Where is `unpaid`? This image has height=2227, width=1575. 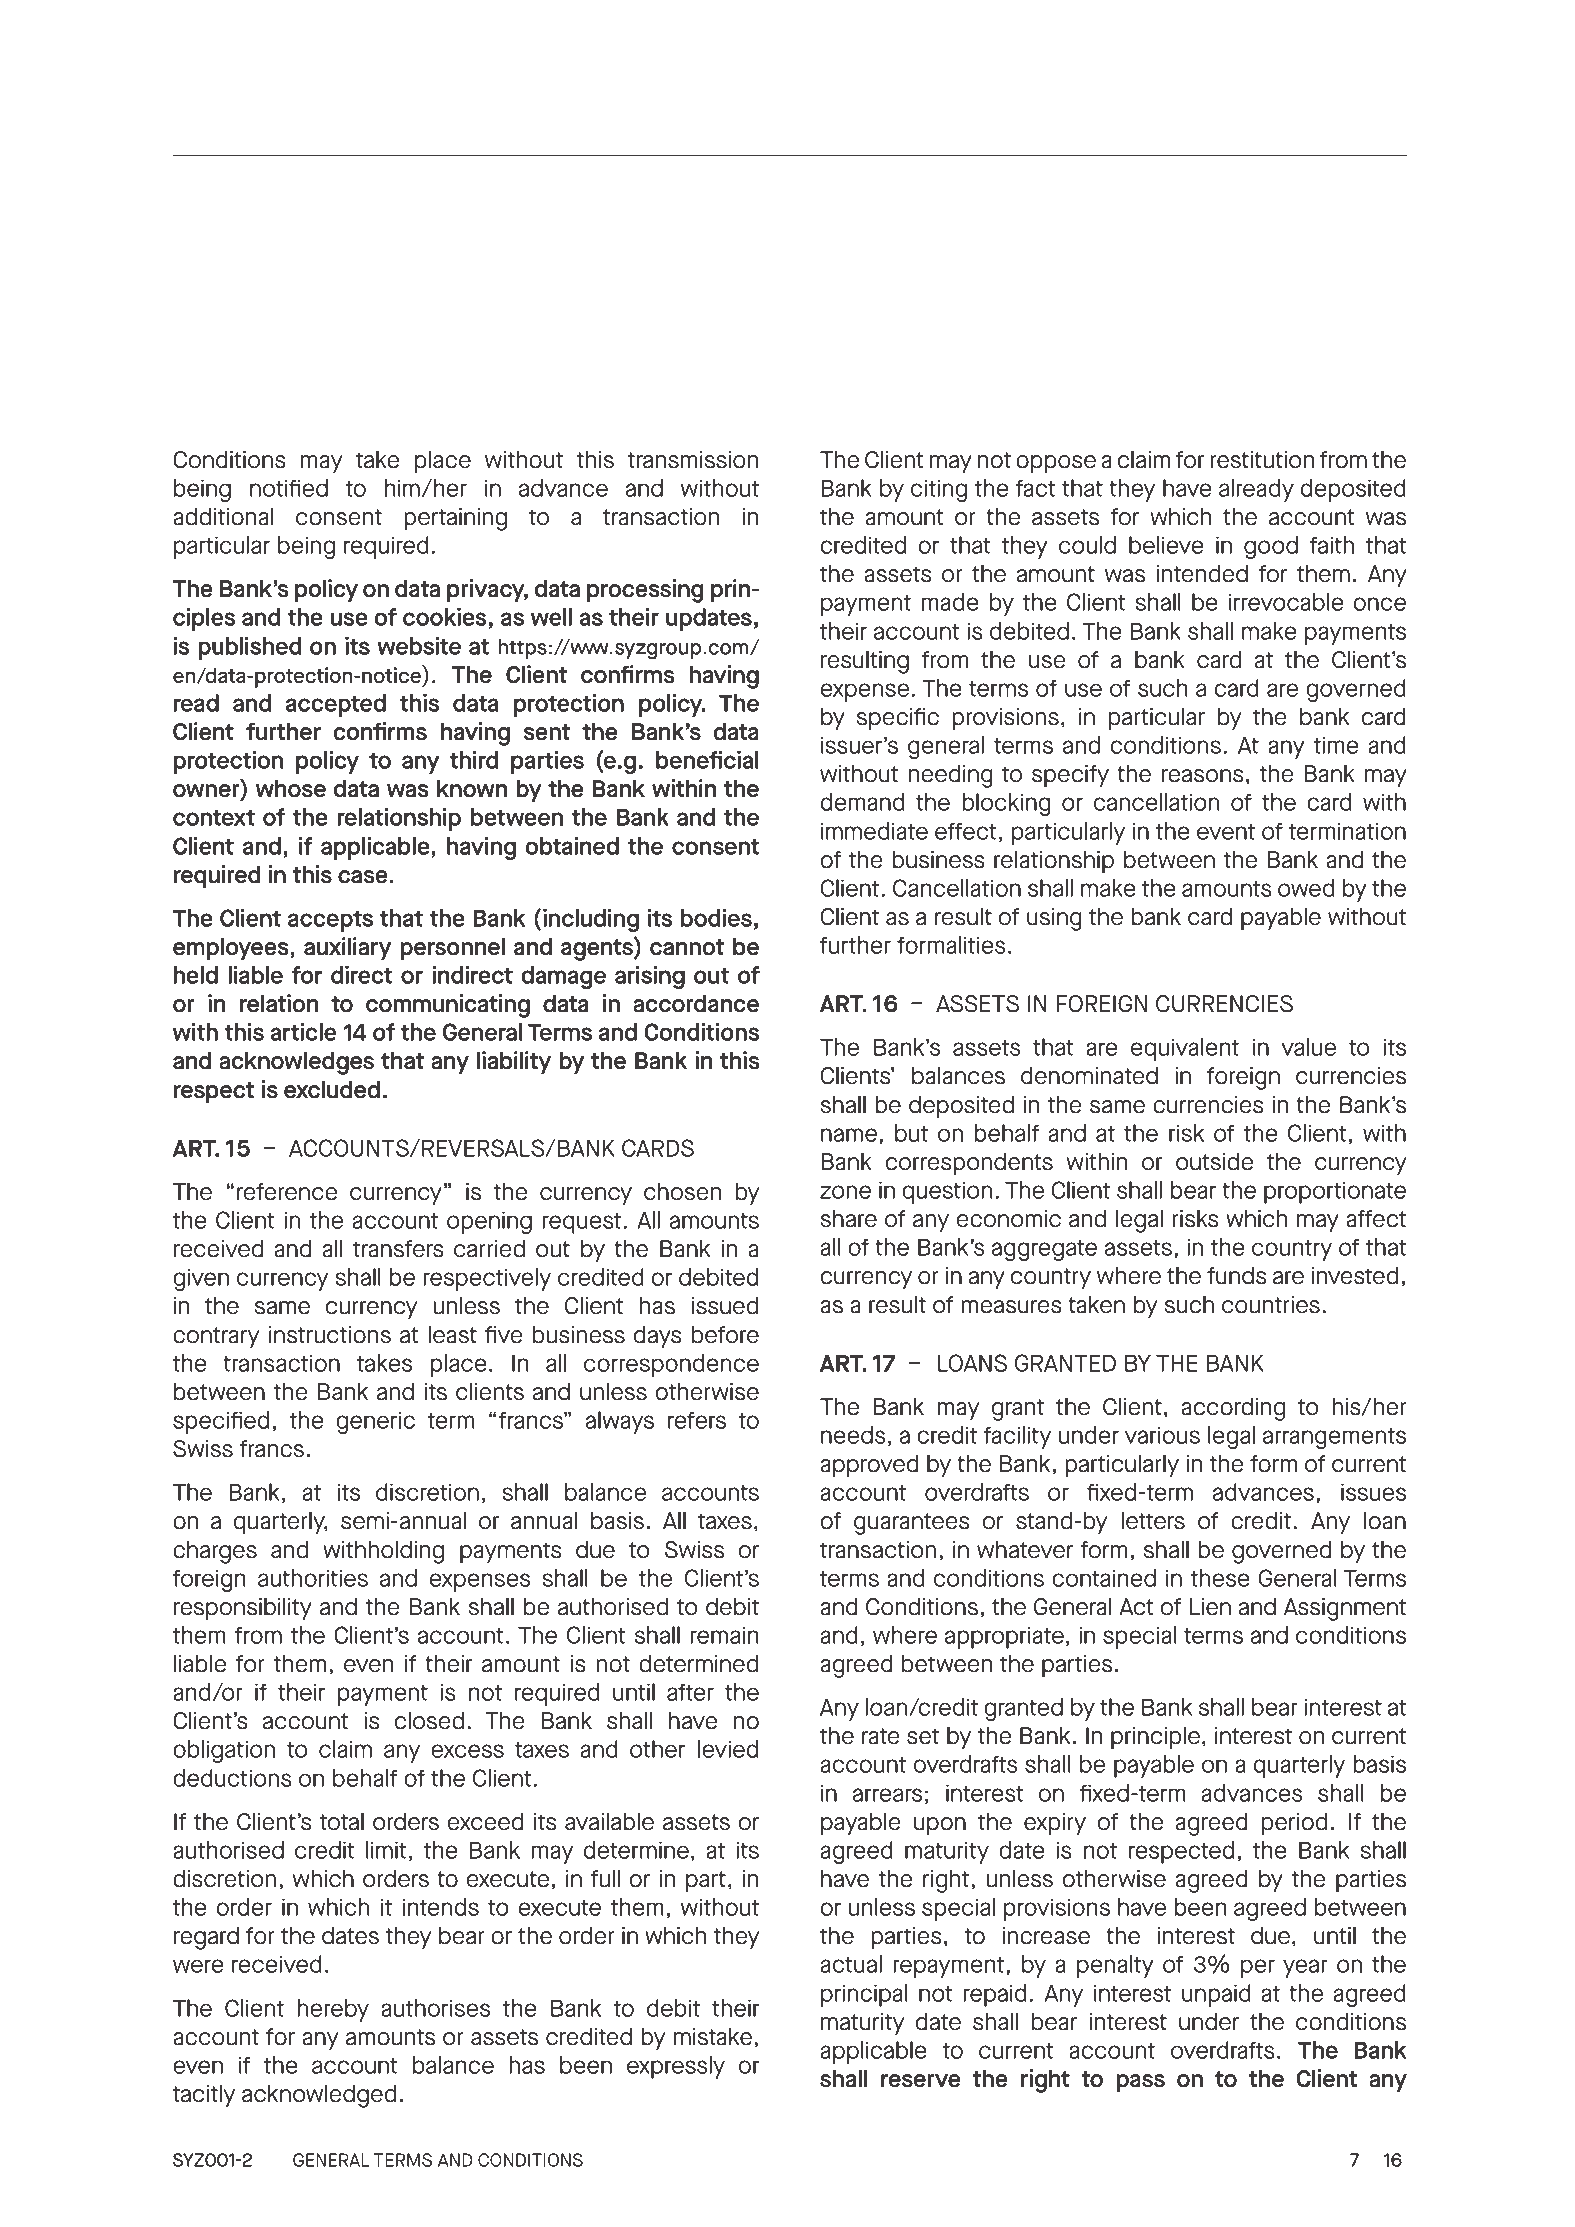 unpaid is located at coordinates (1216, 1995).
